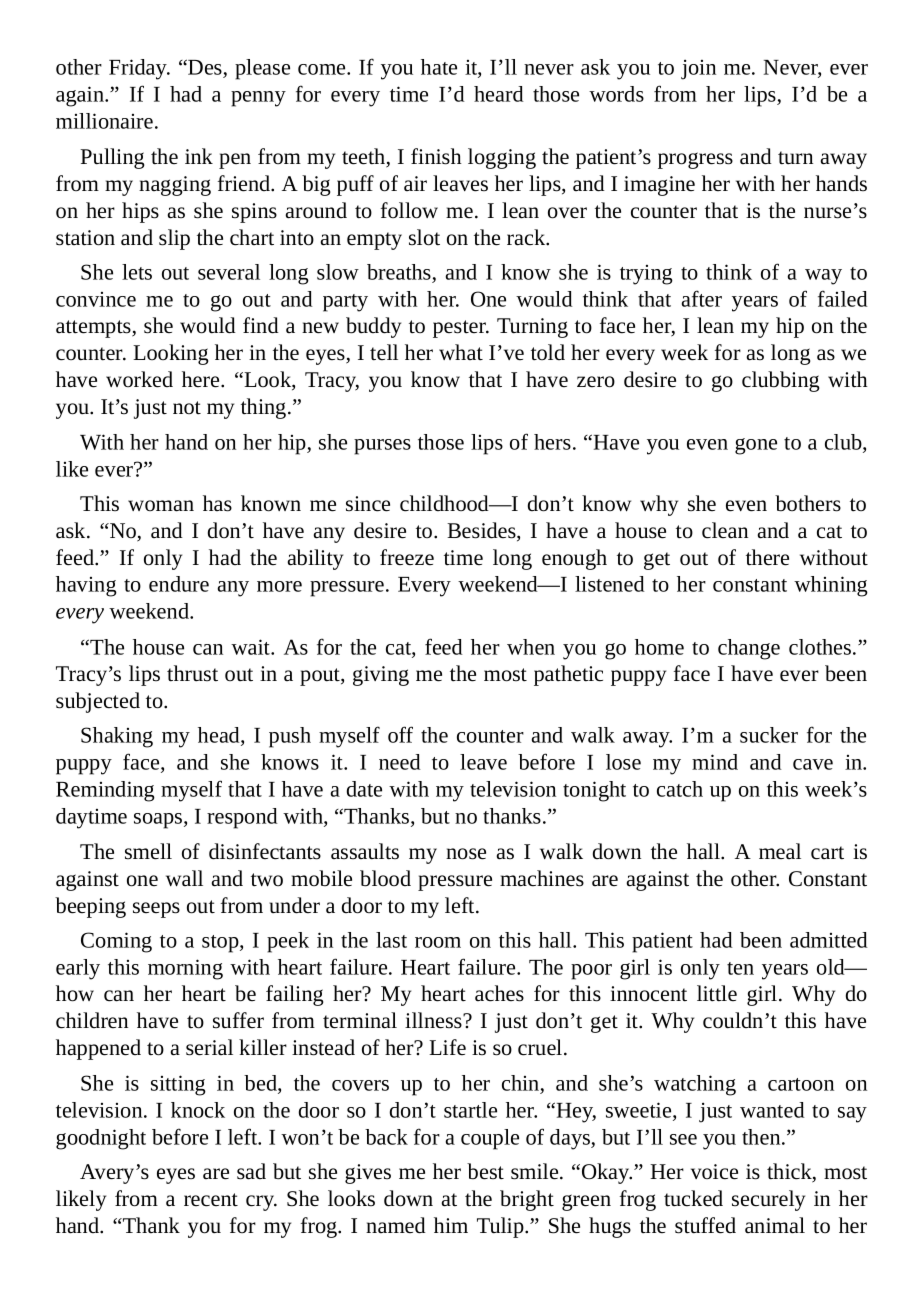 The image size is (924, 1308). Describe the element at coordinates (499, 94) in the page. I see `heard` at that location.
